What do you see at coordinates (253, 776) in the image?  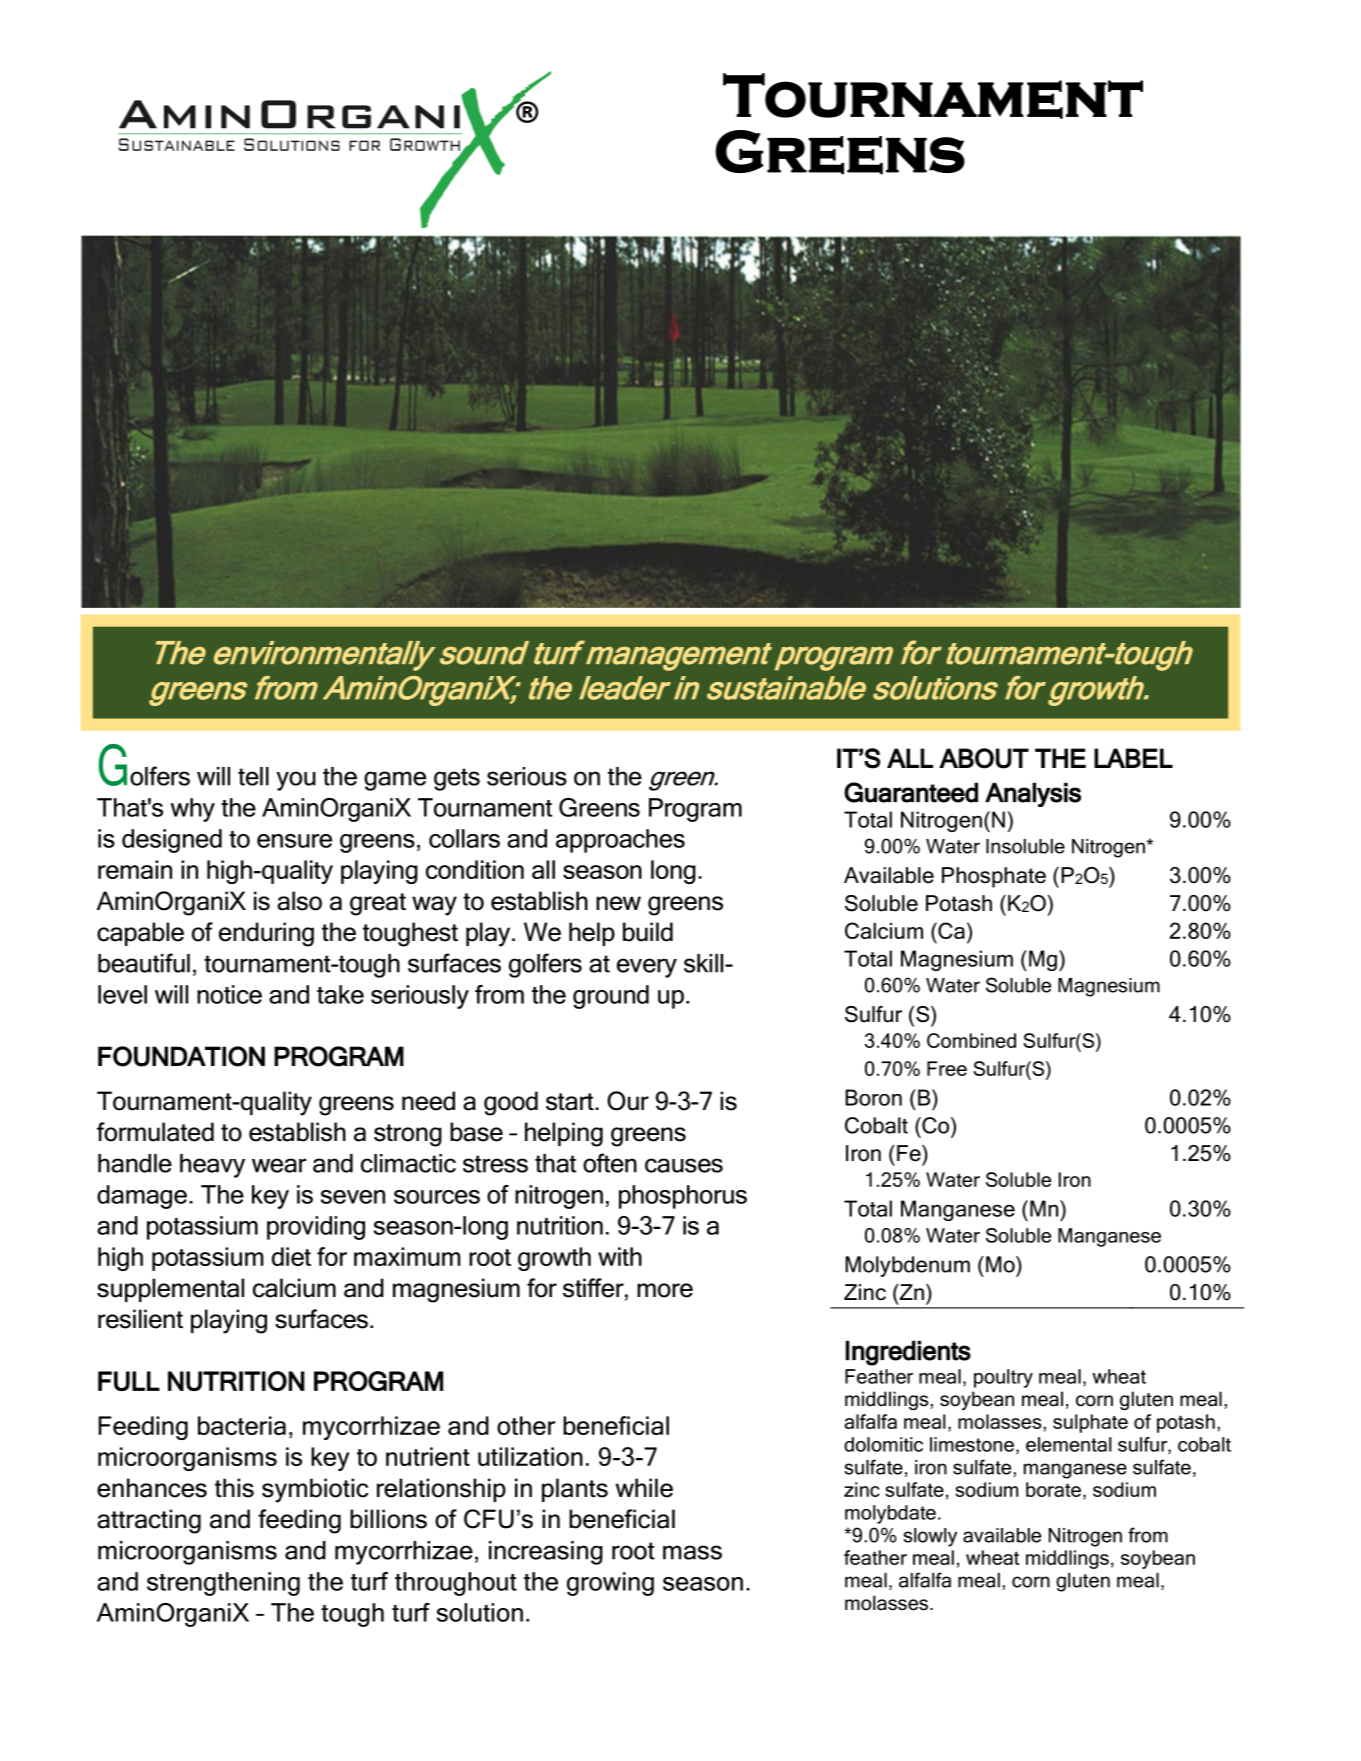 I see `tell` at bounding box center [253, 776].
